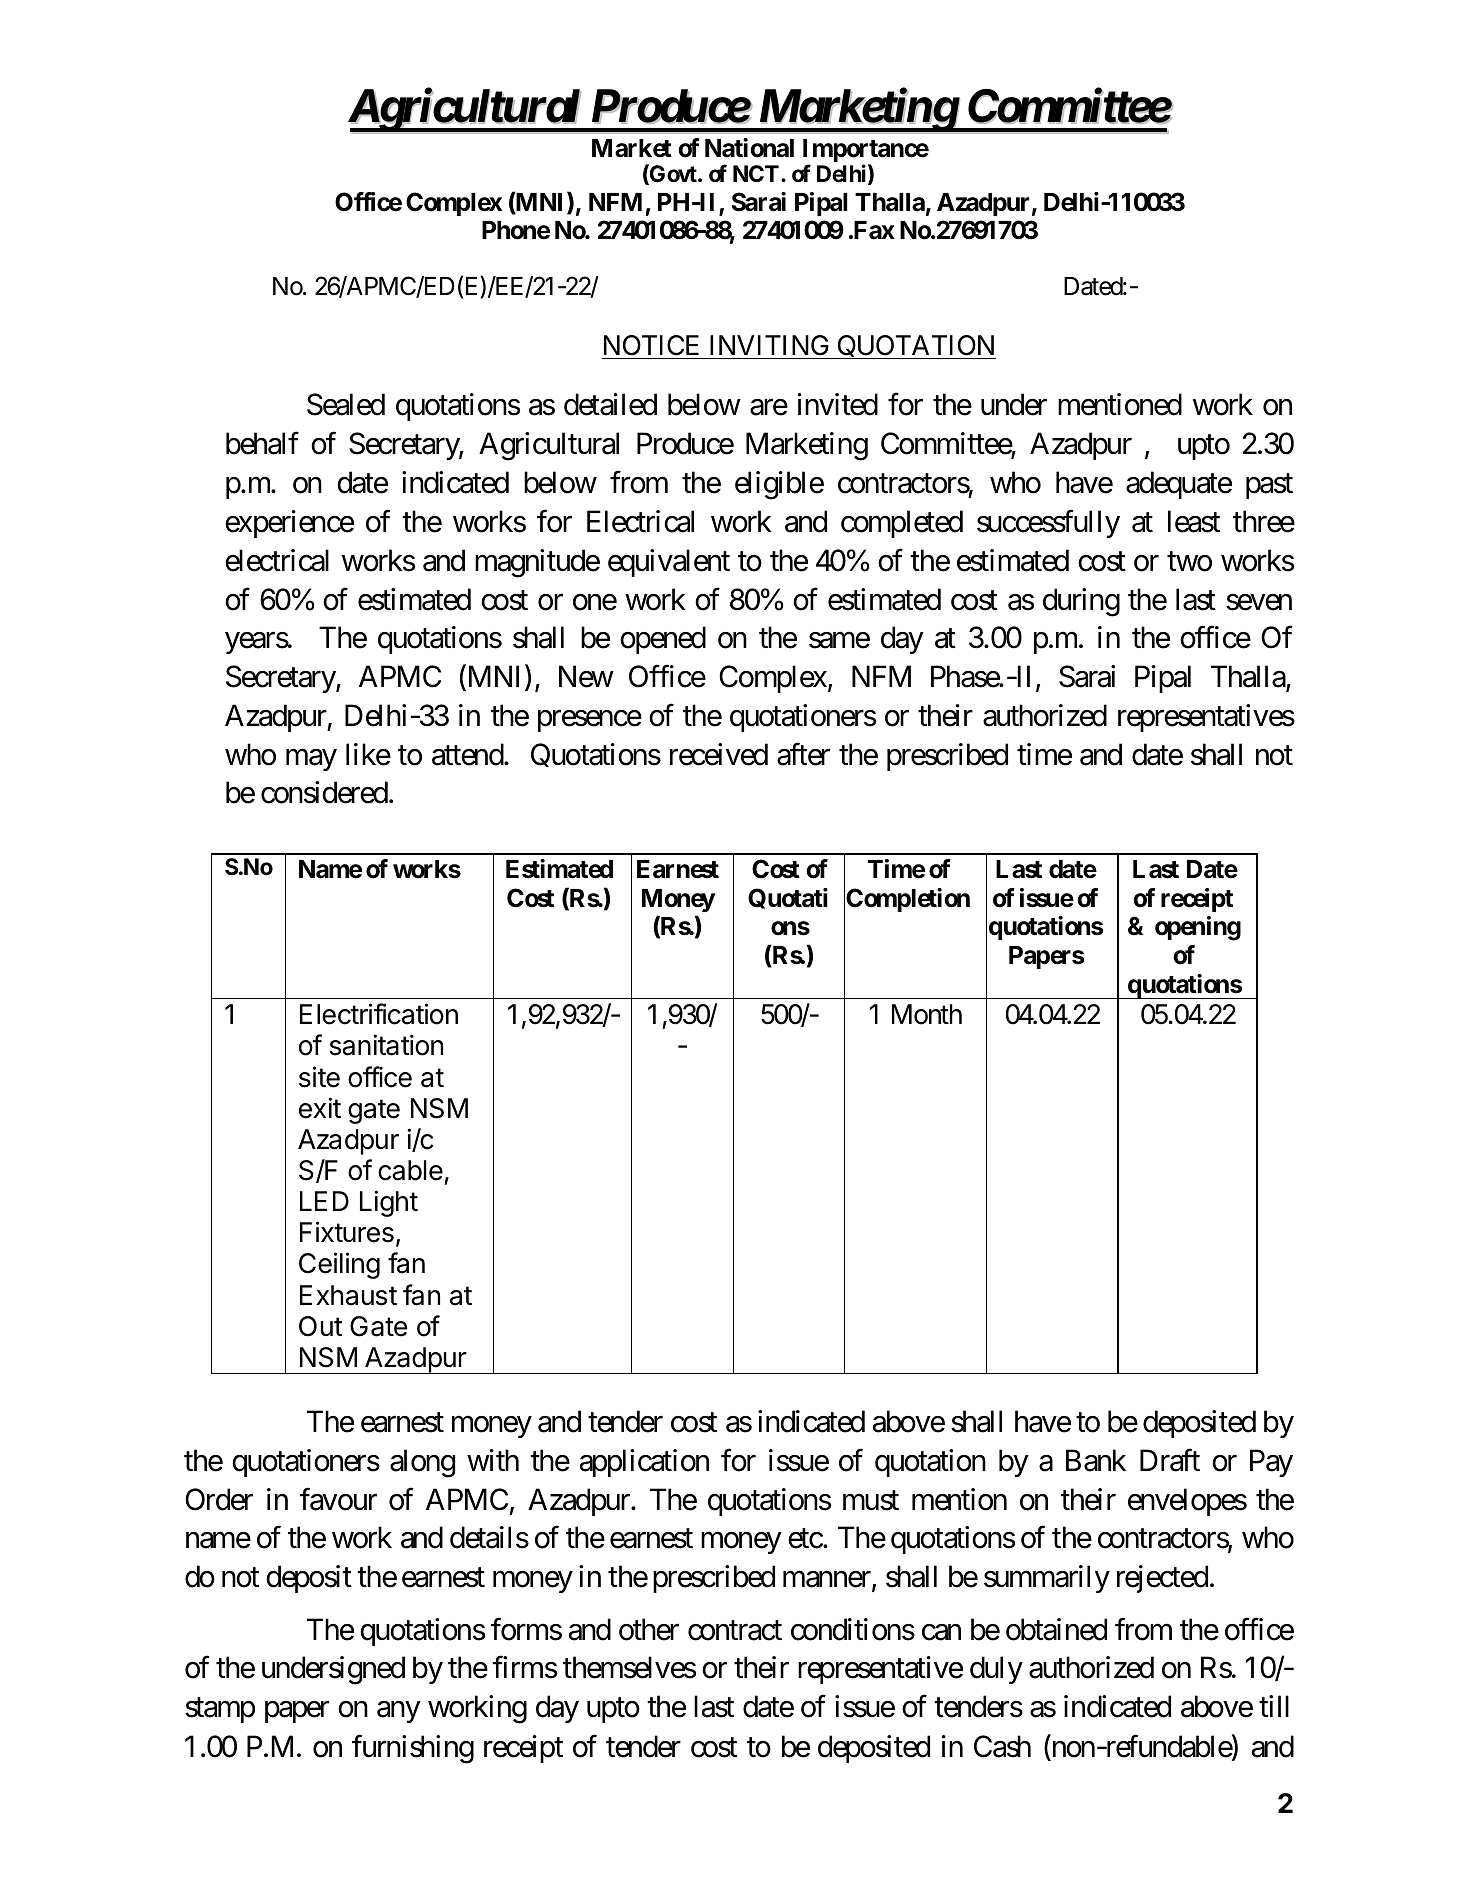 The width and height of the screenshot is (1471, 1903). Describe the element at coordinates (927, 1014) in the screenshot. I see `Month` at that location.
